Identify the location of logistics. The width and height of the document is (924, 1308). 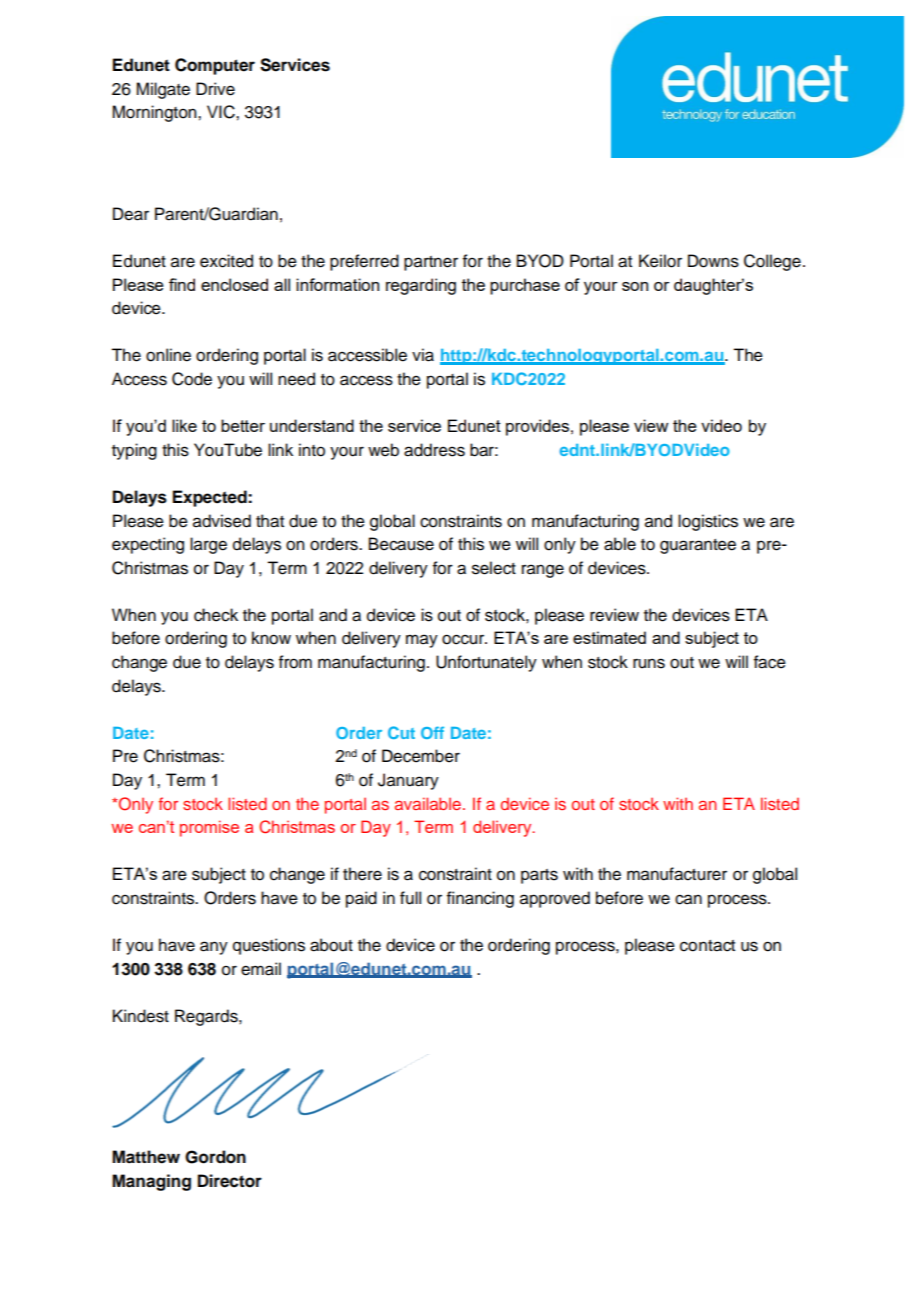
(708, 522).
